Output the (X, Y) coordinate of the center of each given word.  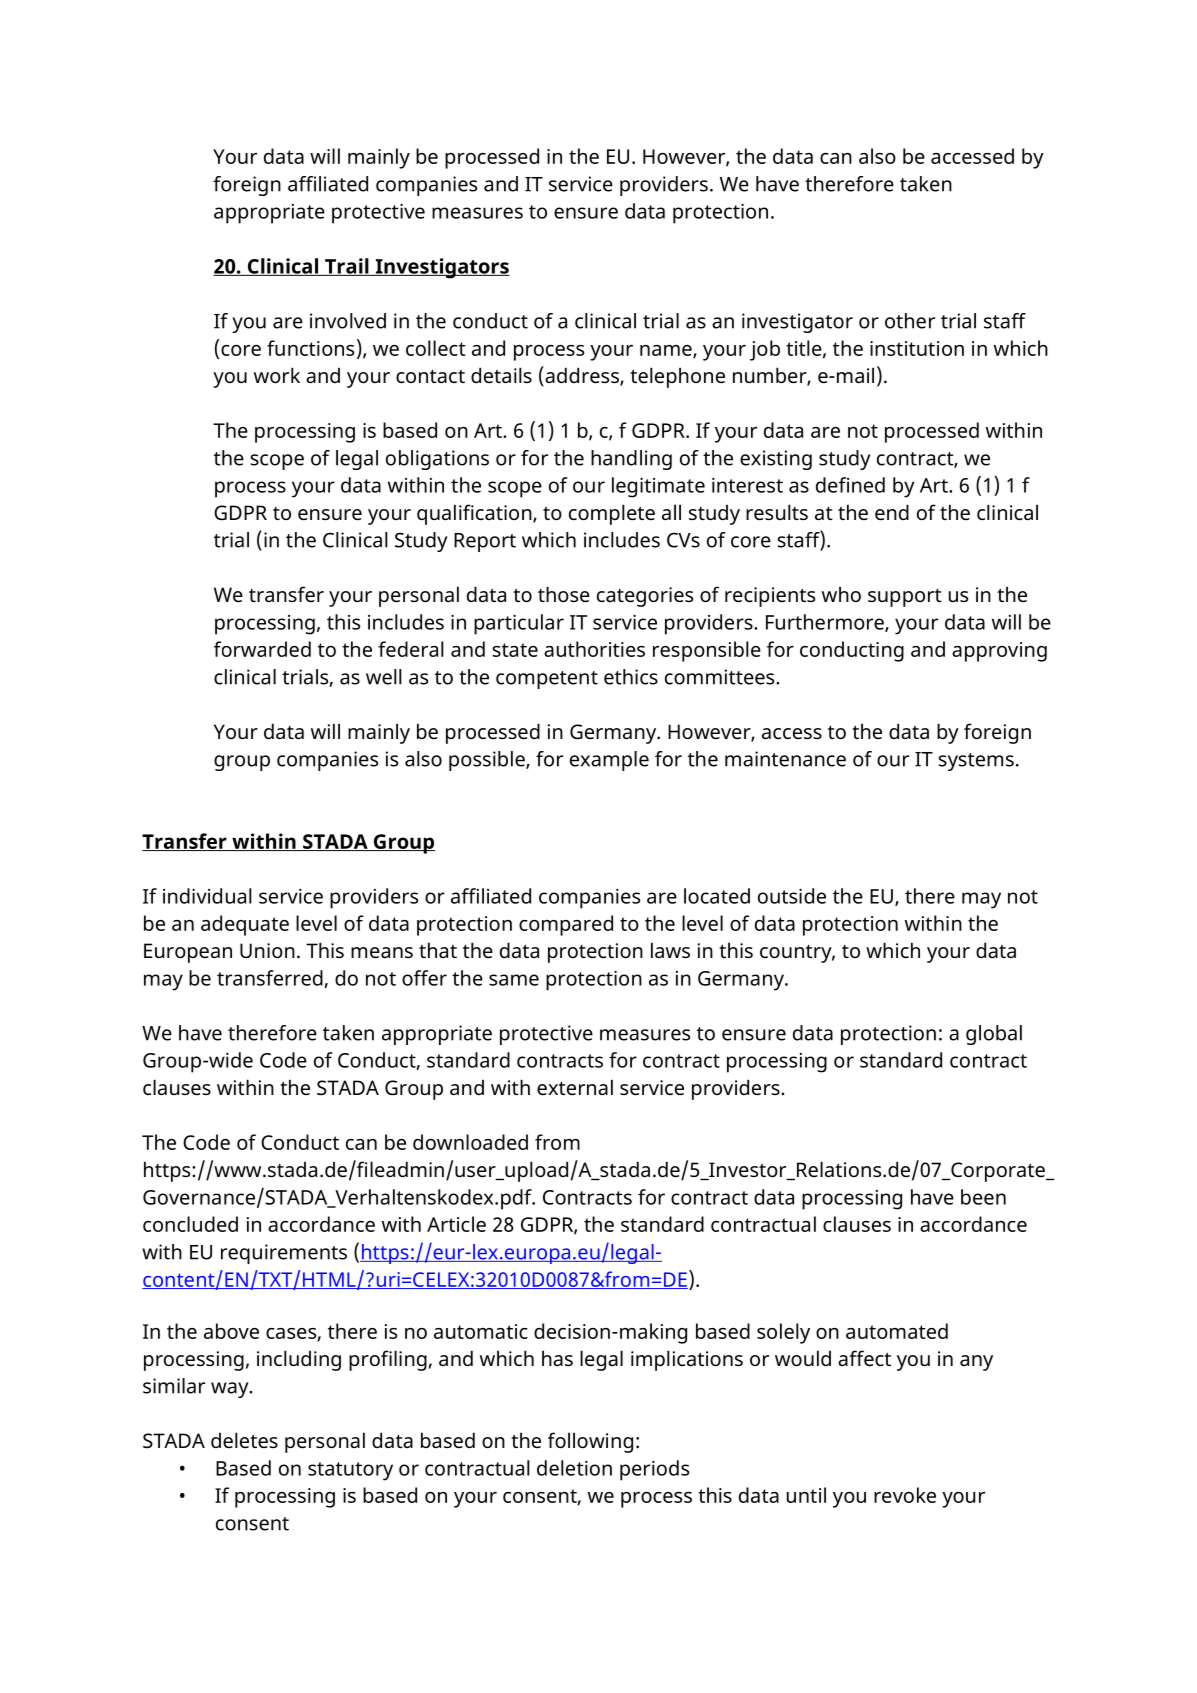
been (983, 1197)
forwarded (262, 649)
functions (310, 348)
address (582, 376)
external (575, 1087)
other (910, 321)
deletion (574, 1468)
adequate (245, 925)
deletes (244, 1440)
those (564, 594)
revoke (905, 1495)
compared (566, 925)
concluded (190, 1224)
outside (792, 896)
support (905, 597)
